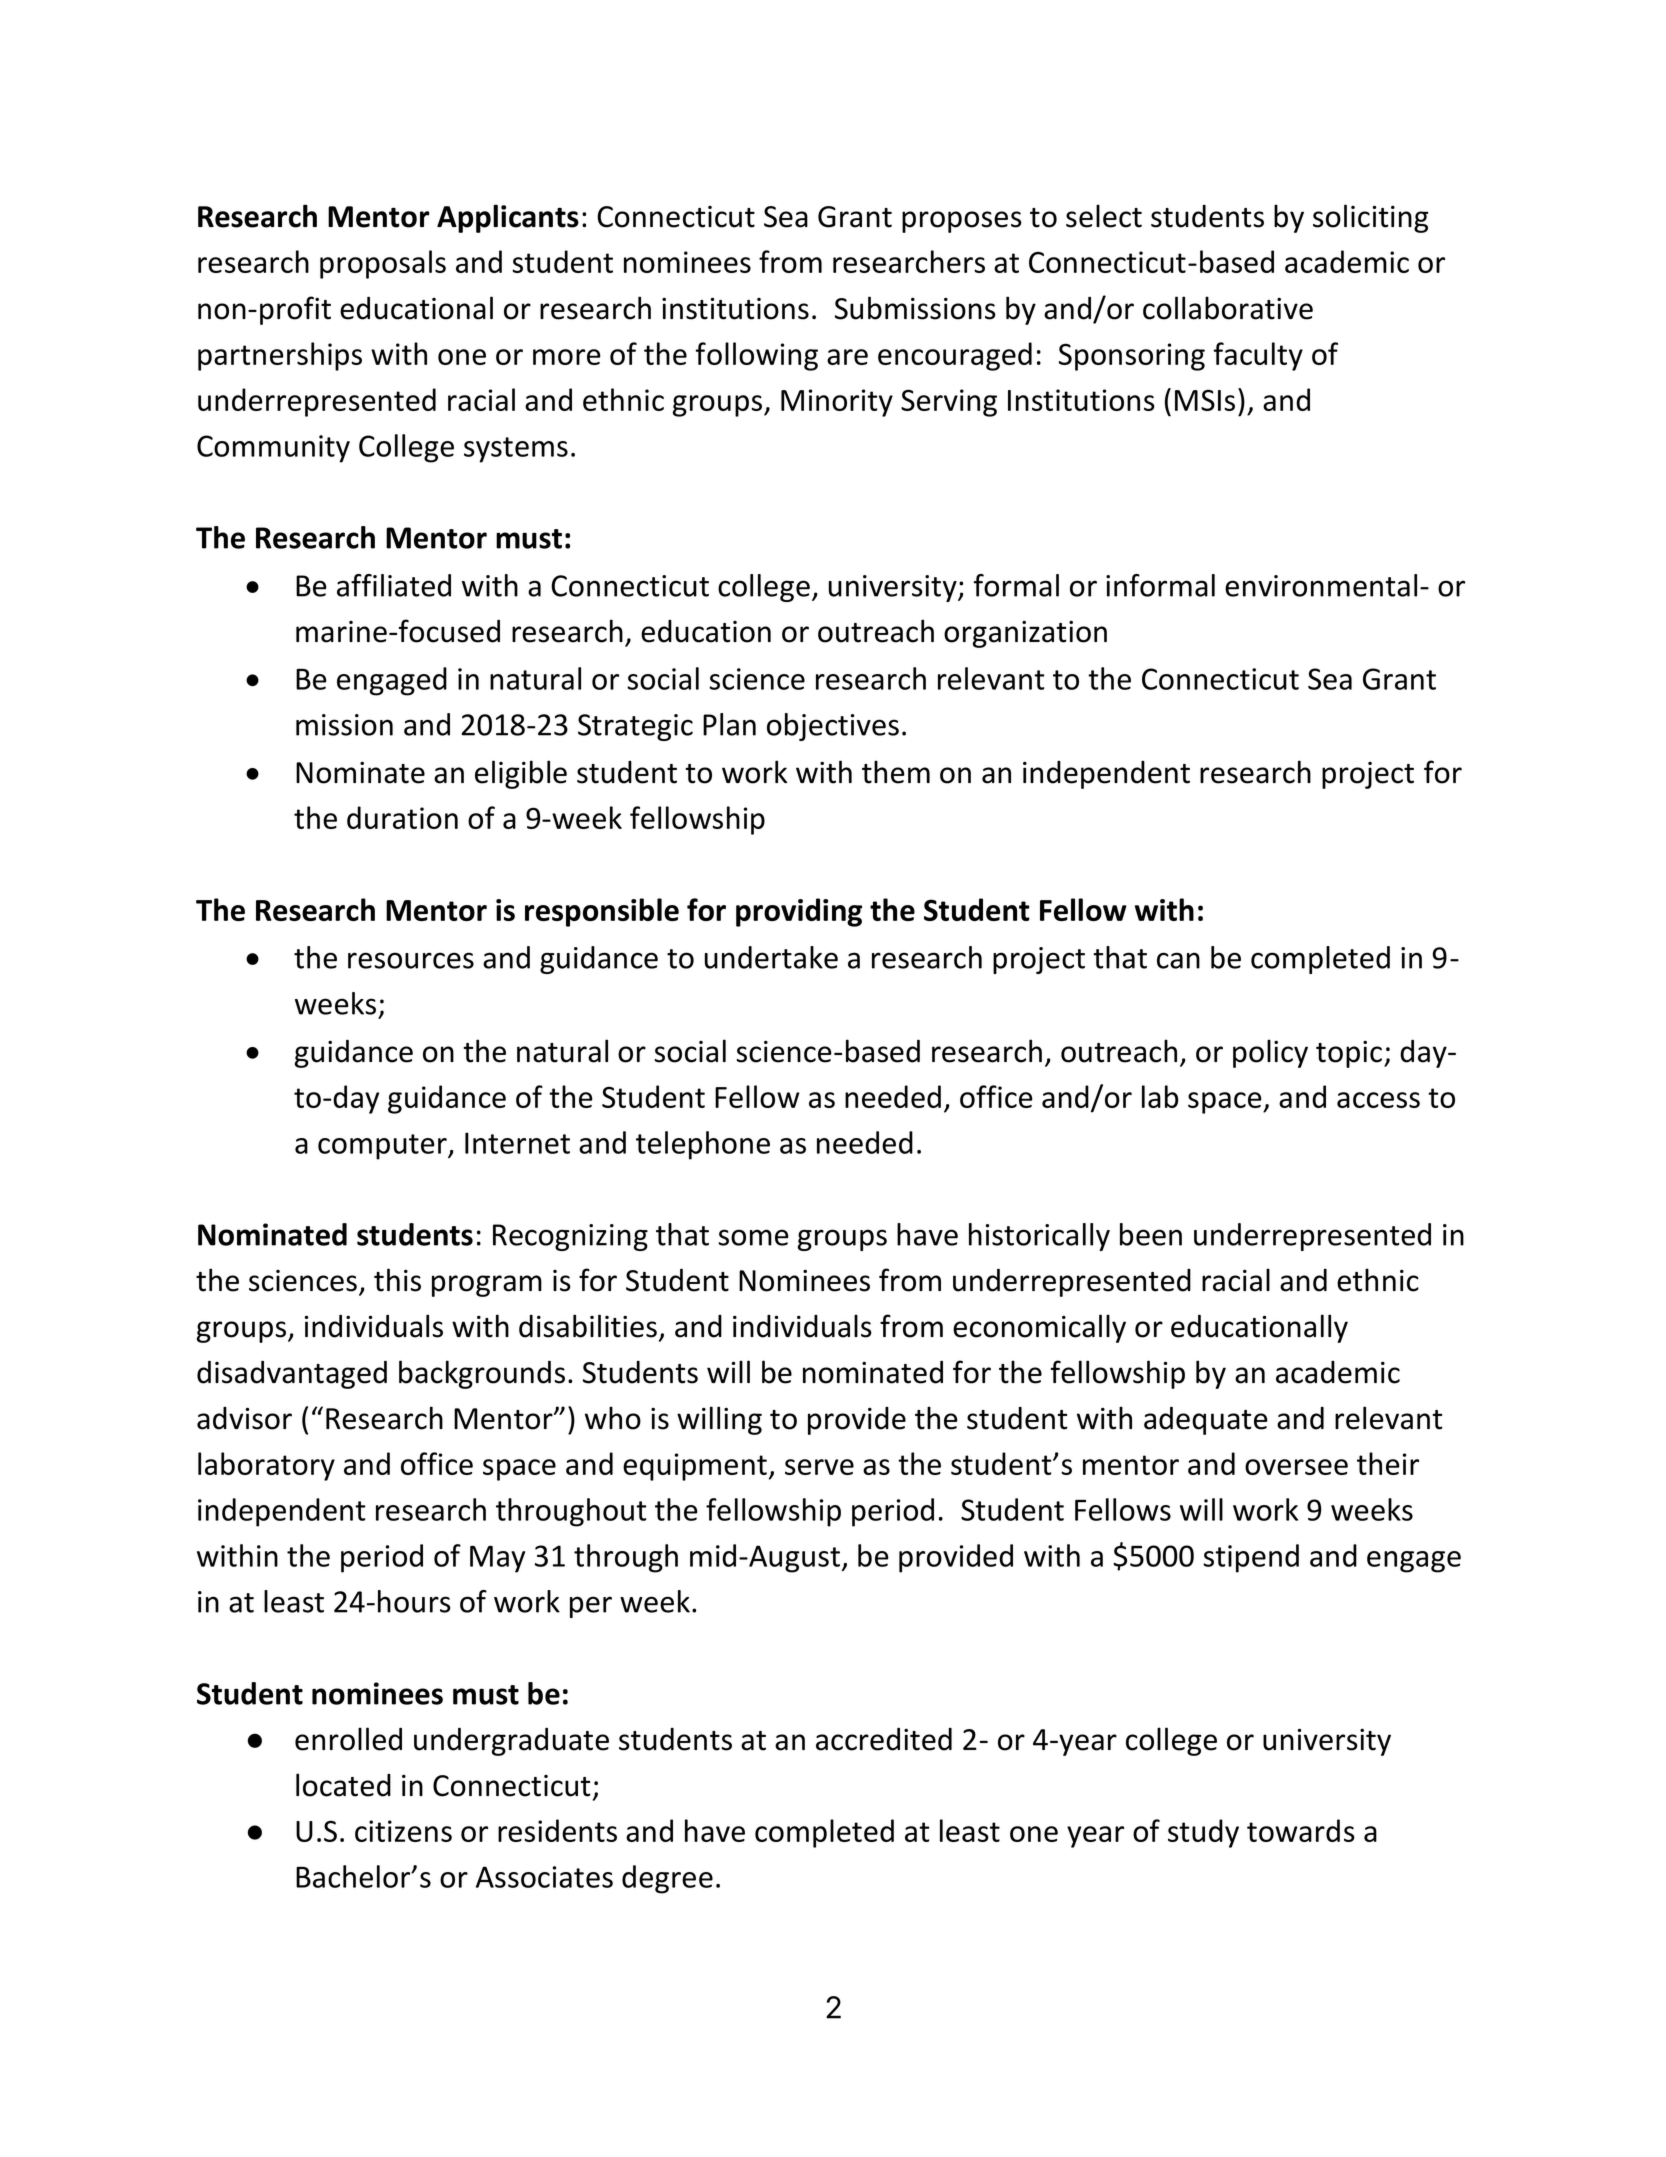 This screenshot has height=2157, width=1666. What do you see at coordinates (1228, 308) in the screenshot?
I see `collaborative` at bounding box center [1228, 308].
